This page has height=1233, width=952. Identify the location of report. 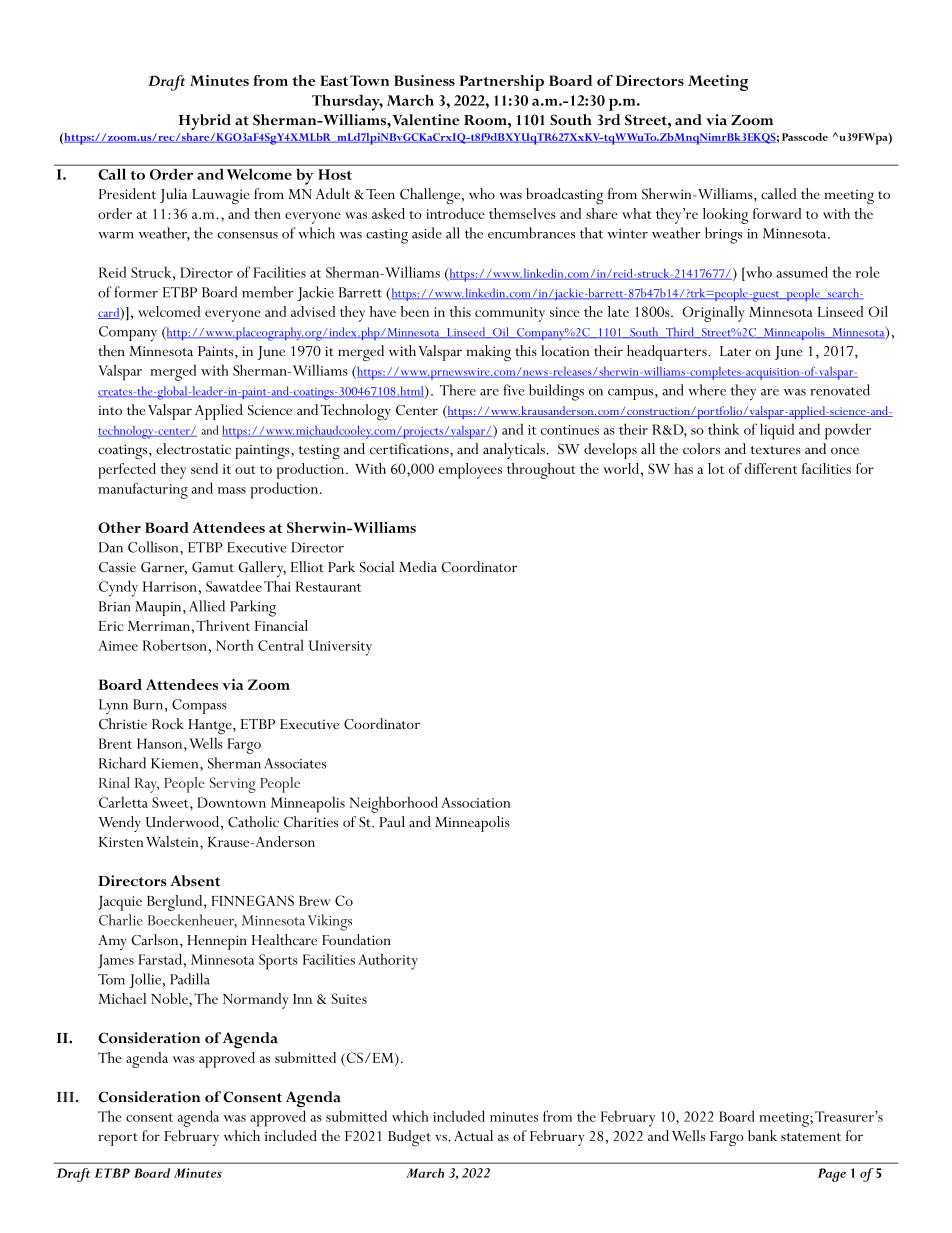
(118, 1139).
